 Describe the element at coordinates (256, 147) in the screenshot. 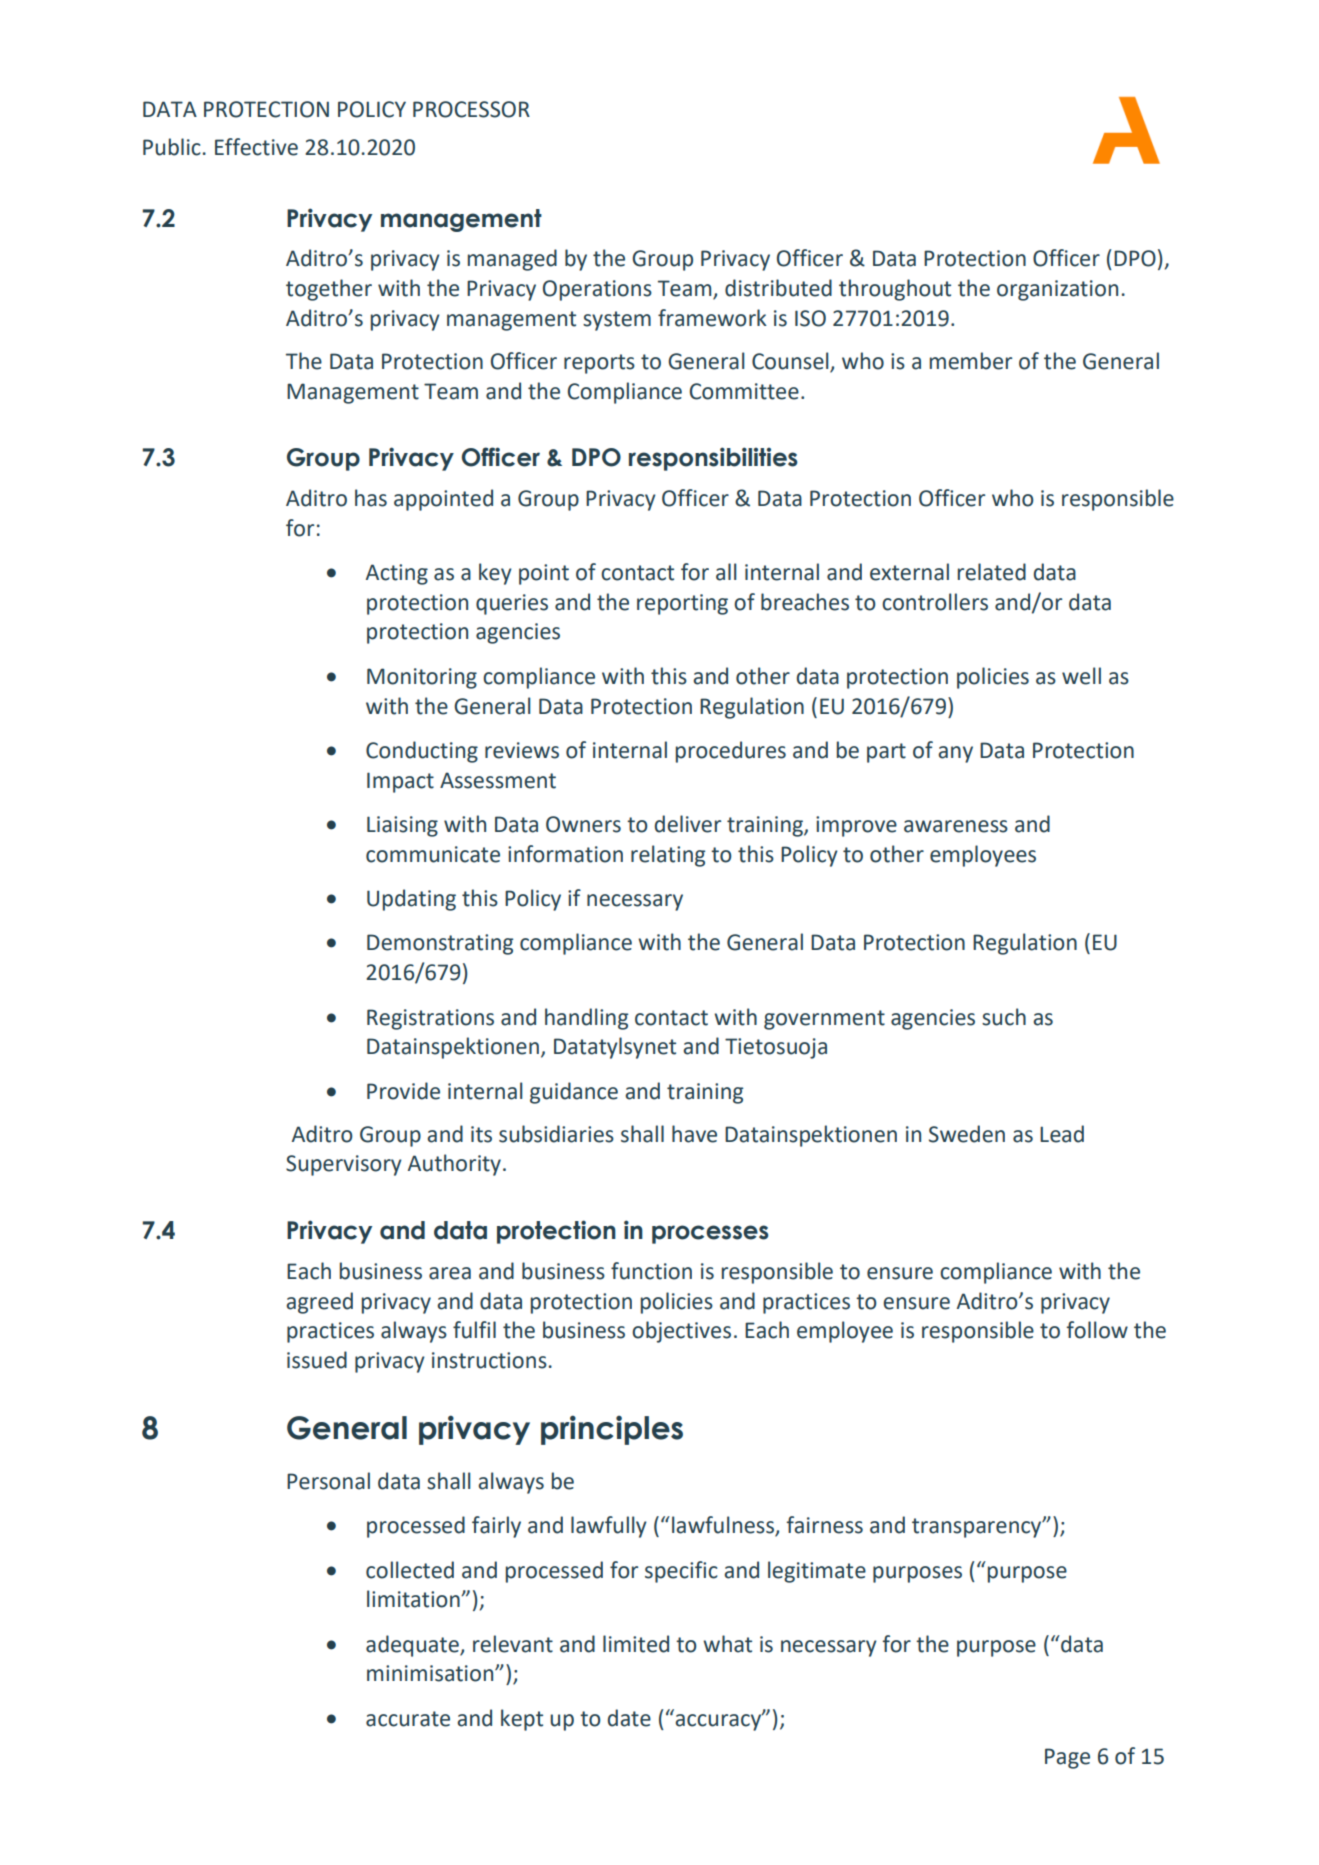

I see `Effective` at that location.
